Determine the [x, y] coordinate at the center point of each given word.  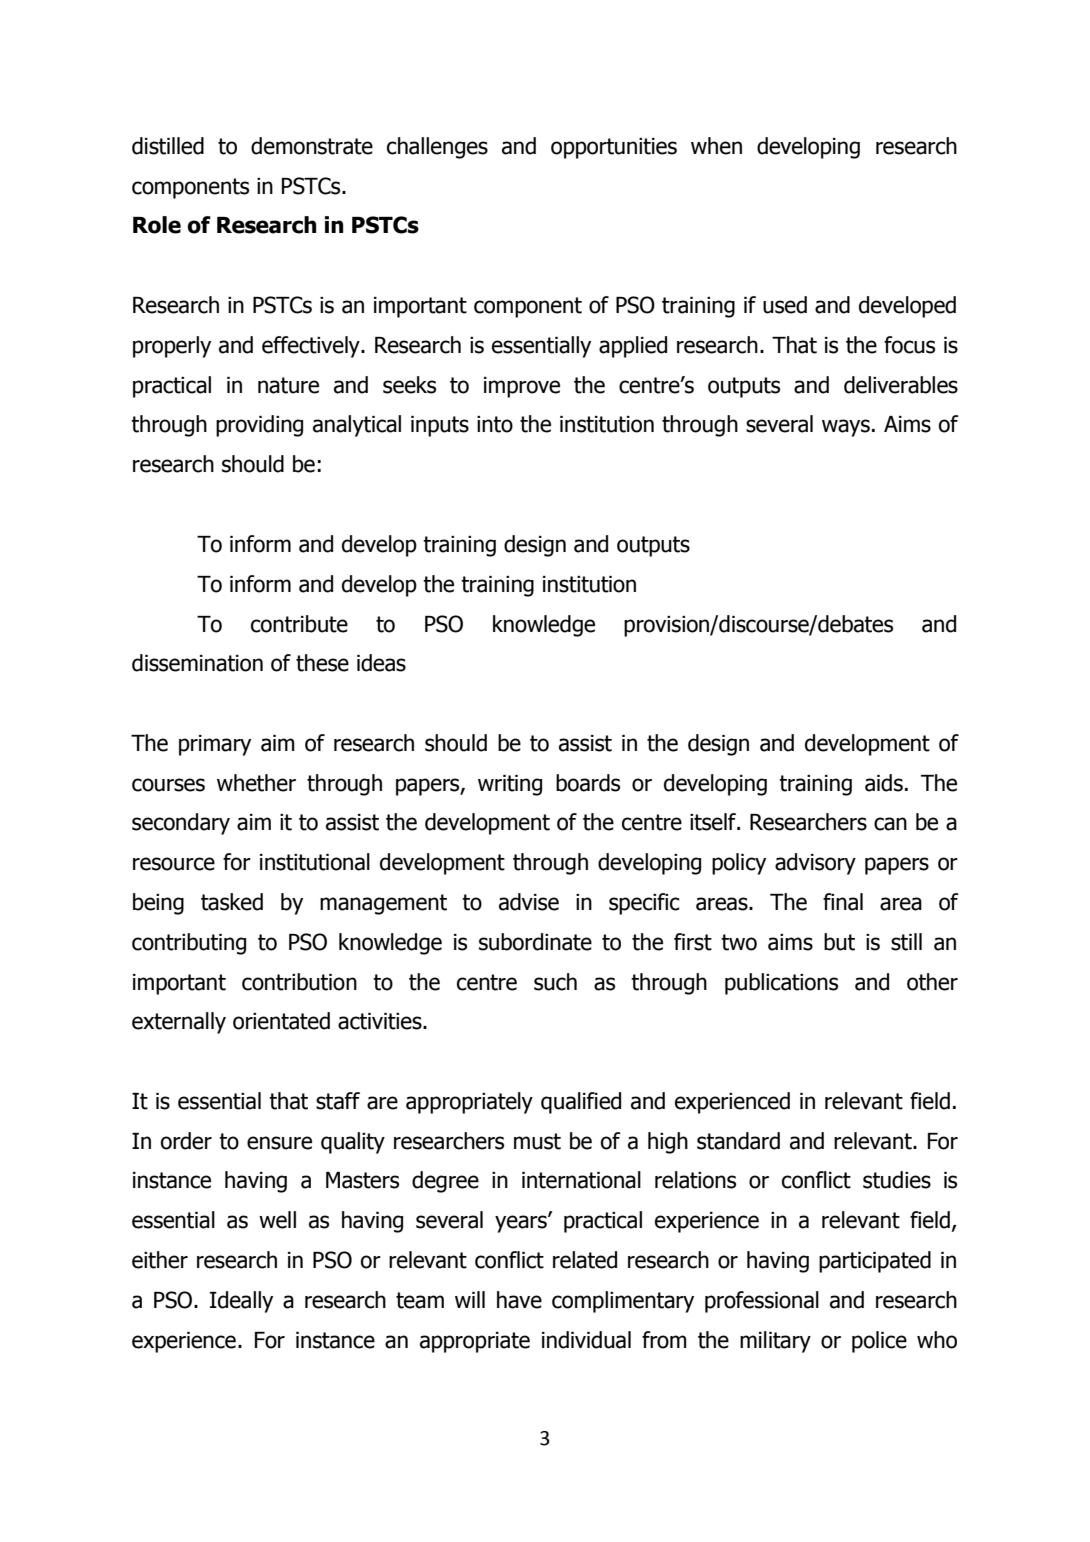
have [519, 1300]
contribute [299, 624]
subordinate [535, 942]
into [495, 424]
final [843, 902]
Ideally [241, 1302]
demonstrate [312, 146]
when [716, 146]
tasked [232, 902]
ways [846, 428]
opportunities [614, 148]
